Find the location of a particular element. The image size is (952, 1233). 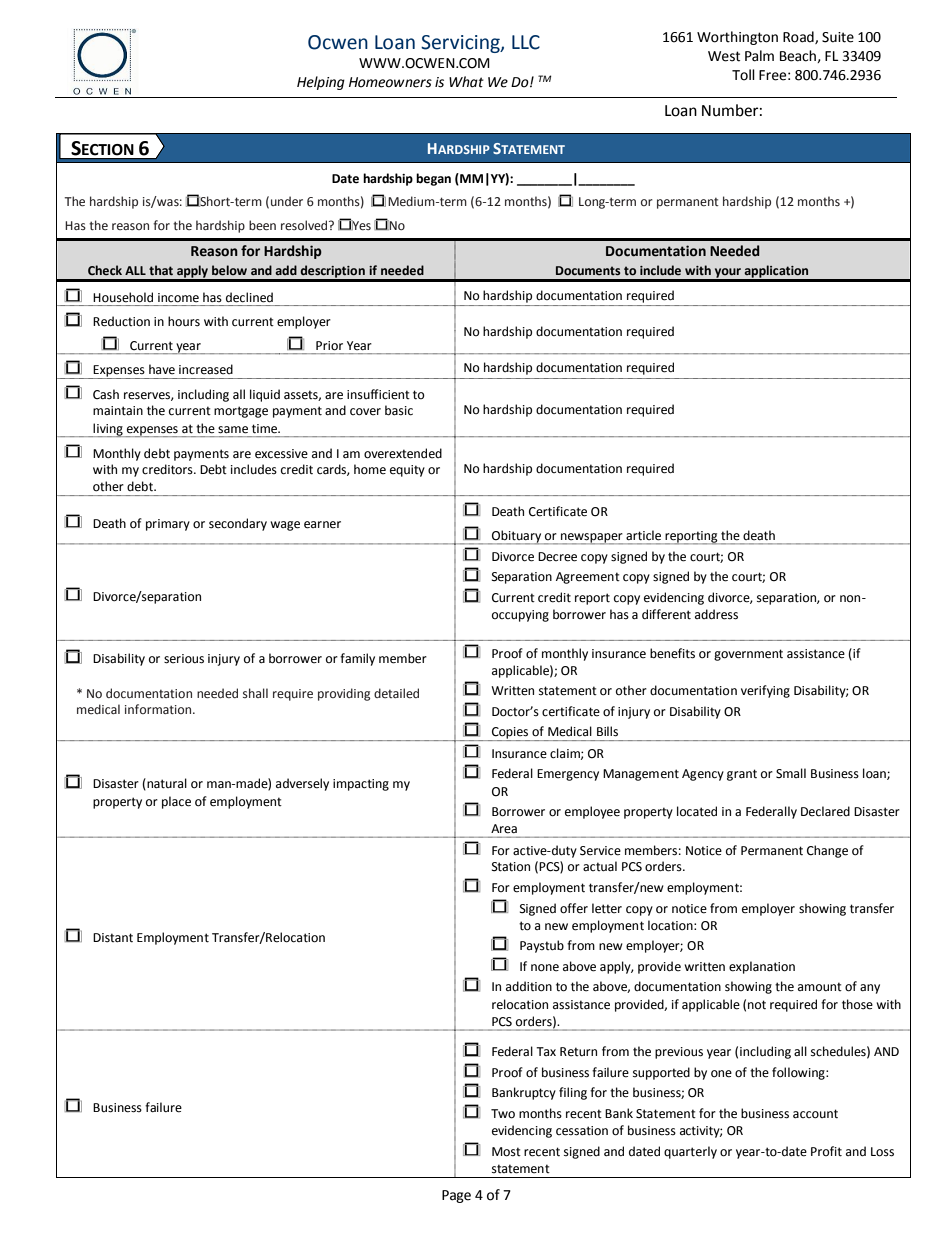

Palm is located at coordinates (759, 56).
